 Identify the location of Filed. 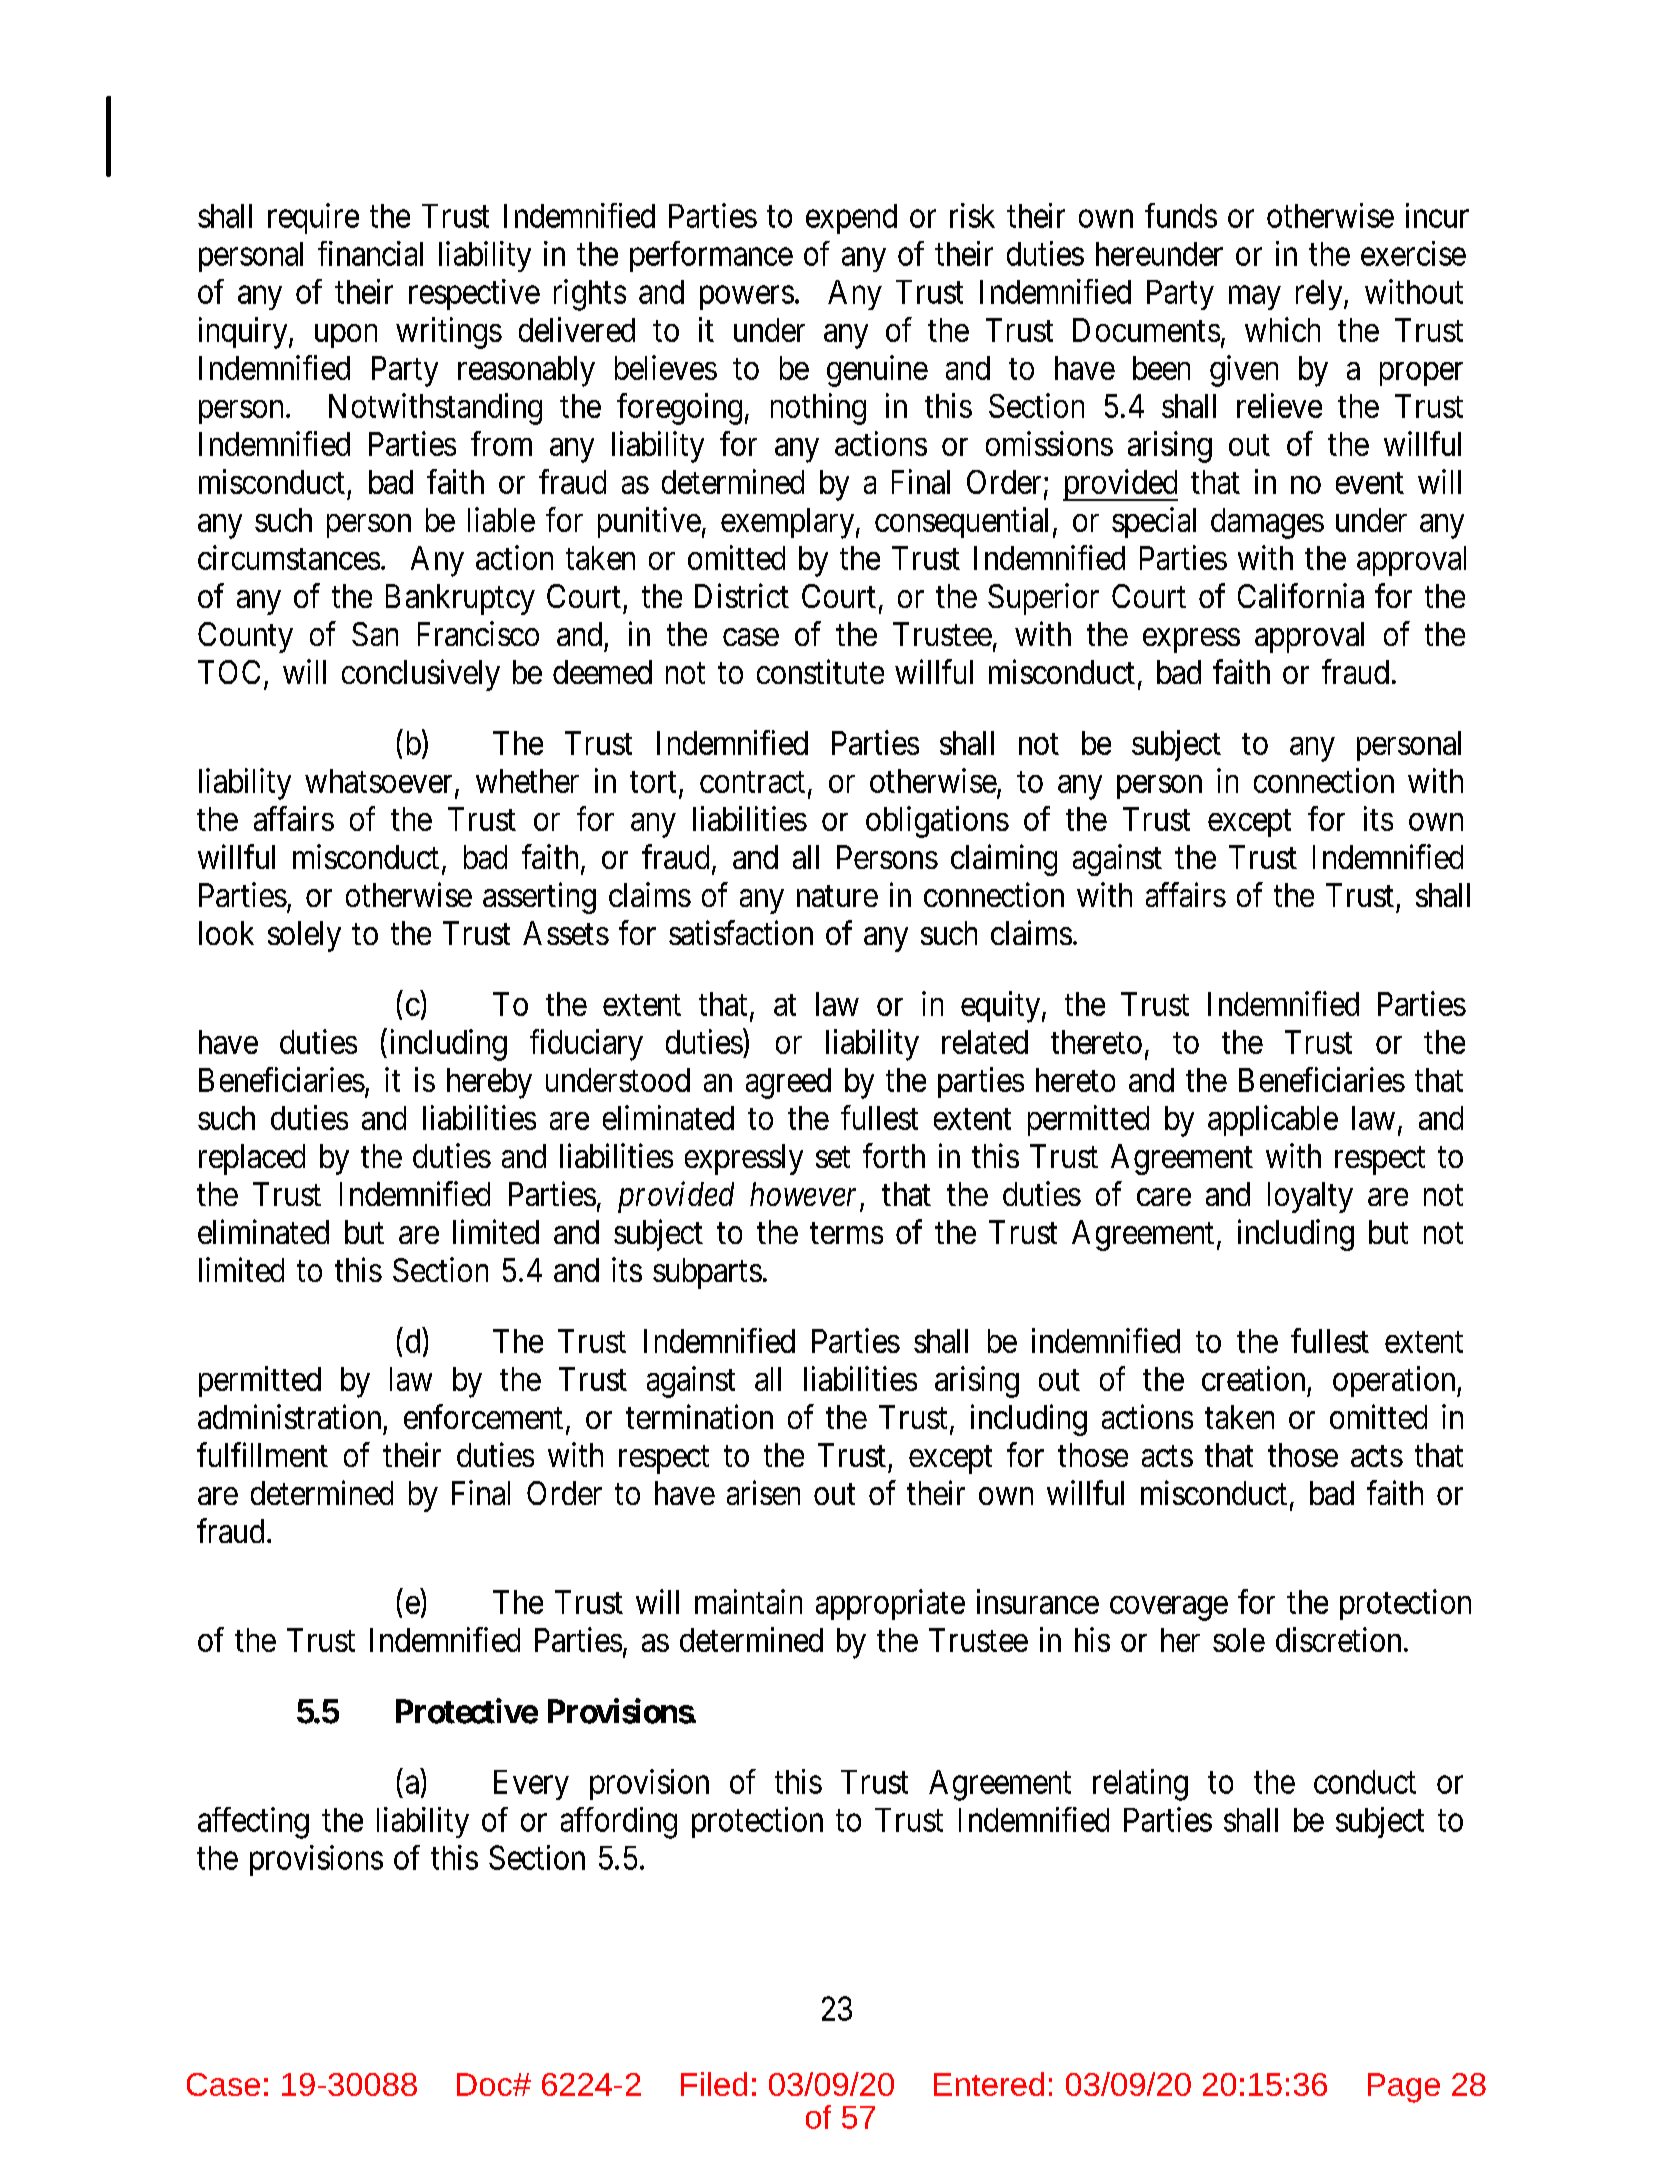
(714, 2084).
